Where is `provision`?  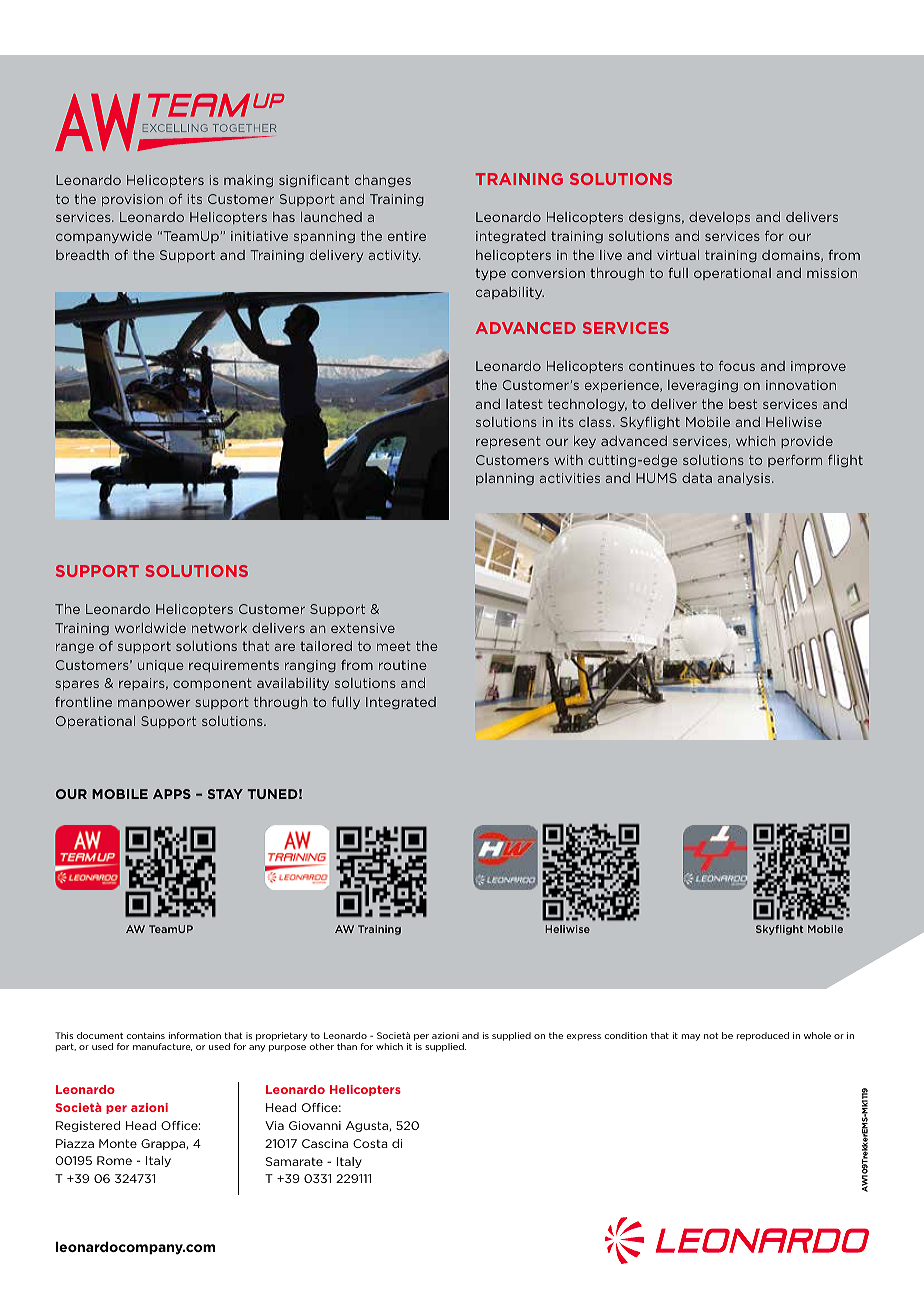 provision is located at coordinates (132, 200).
